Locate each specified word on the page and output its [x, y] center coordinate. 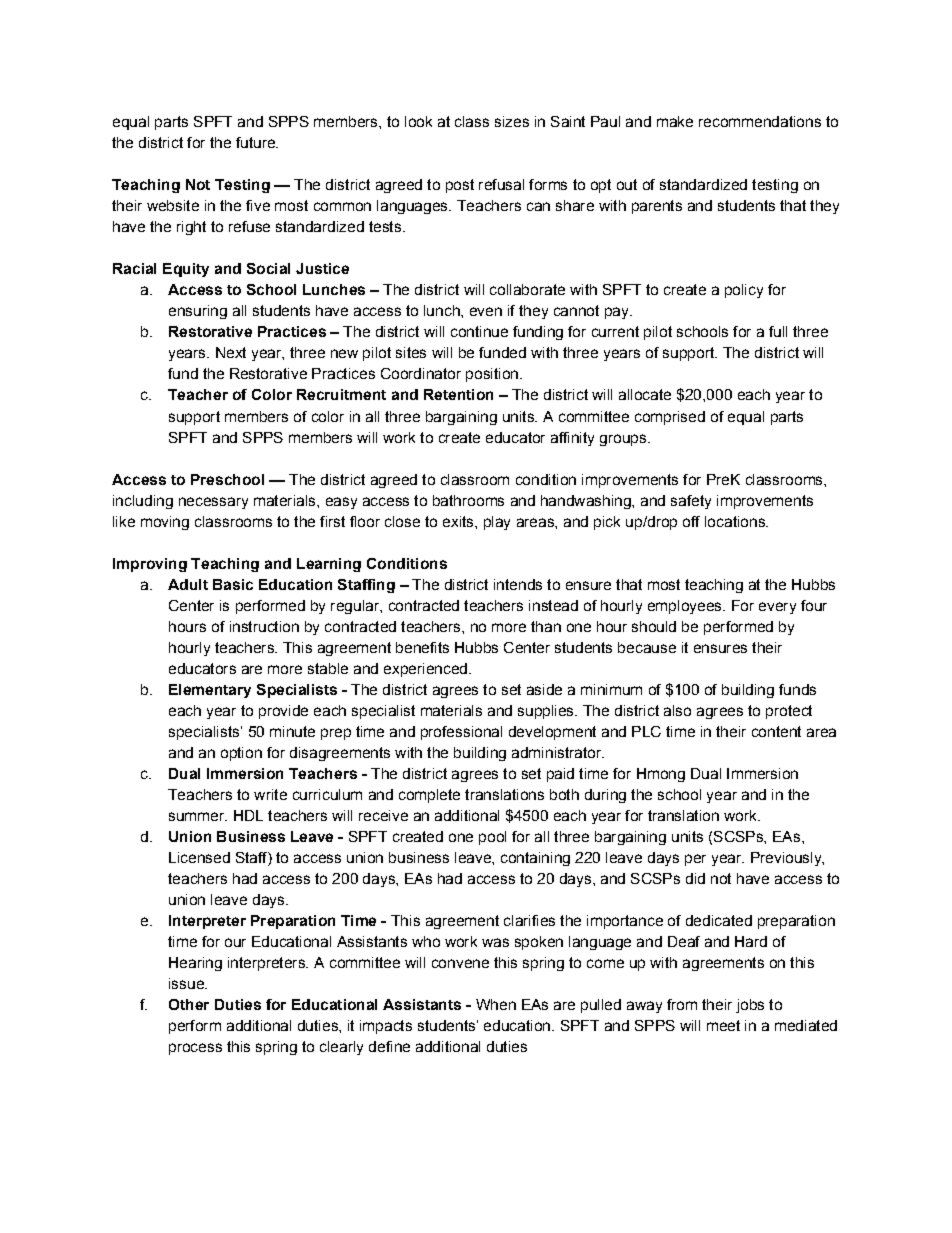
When [496, 1004]
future [256, 142]
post [460, 186]
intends [518, 584]
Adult [188, 584]
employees [686, 607]
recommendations [760, 121]
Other [189, 1004]
